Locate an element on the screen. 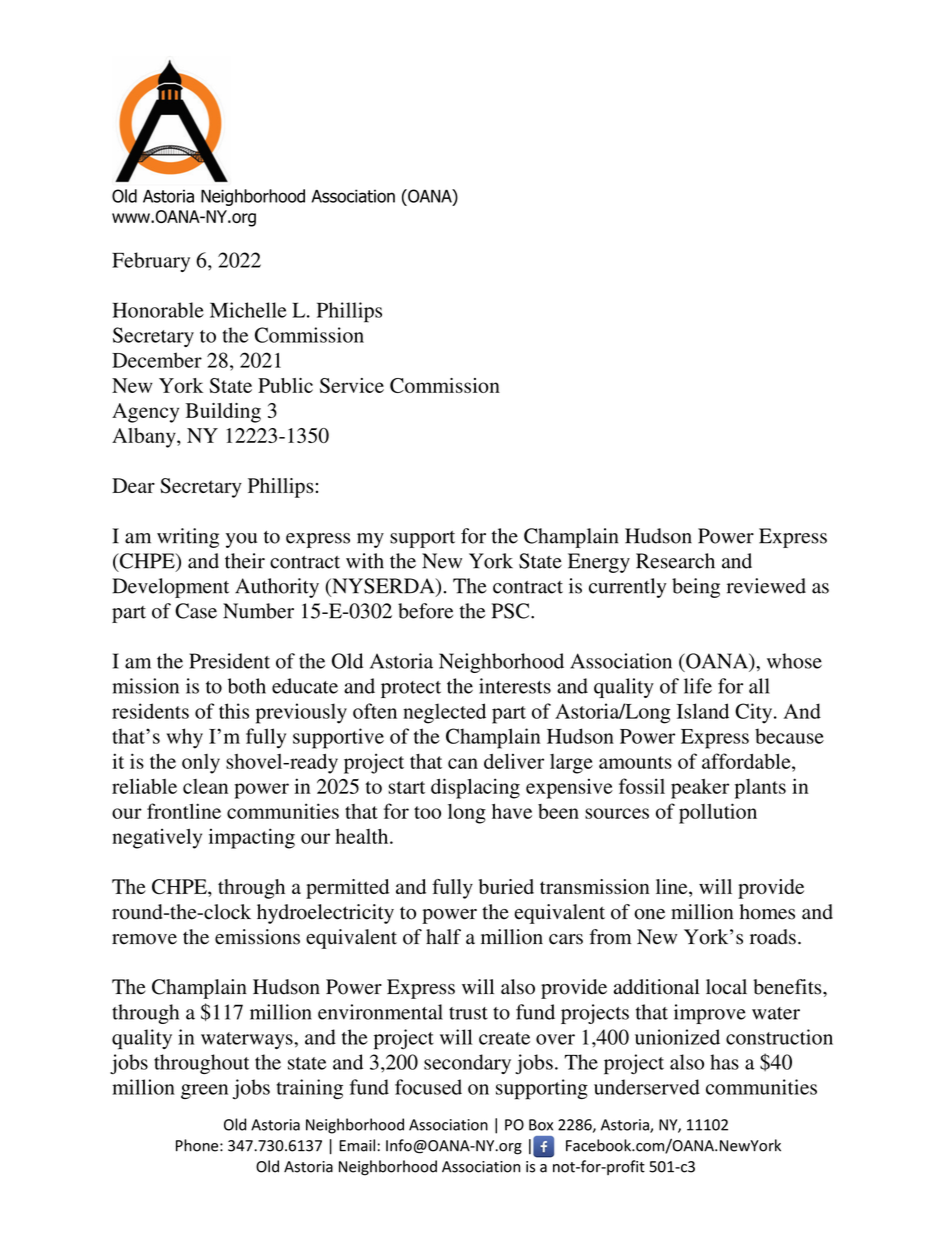 The image size is (952, 1233). focused is located at coordinates (428, 1087).
